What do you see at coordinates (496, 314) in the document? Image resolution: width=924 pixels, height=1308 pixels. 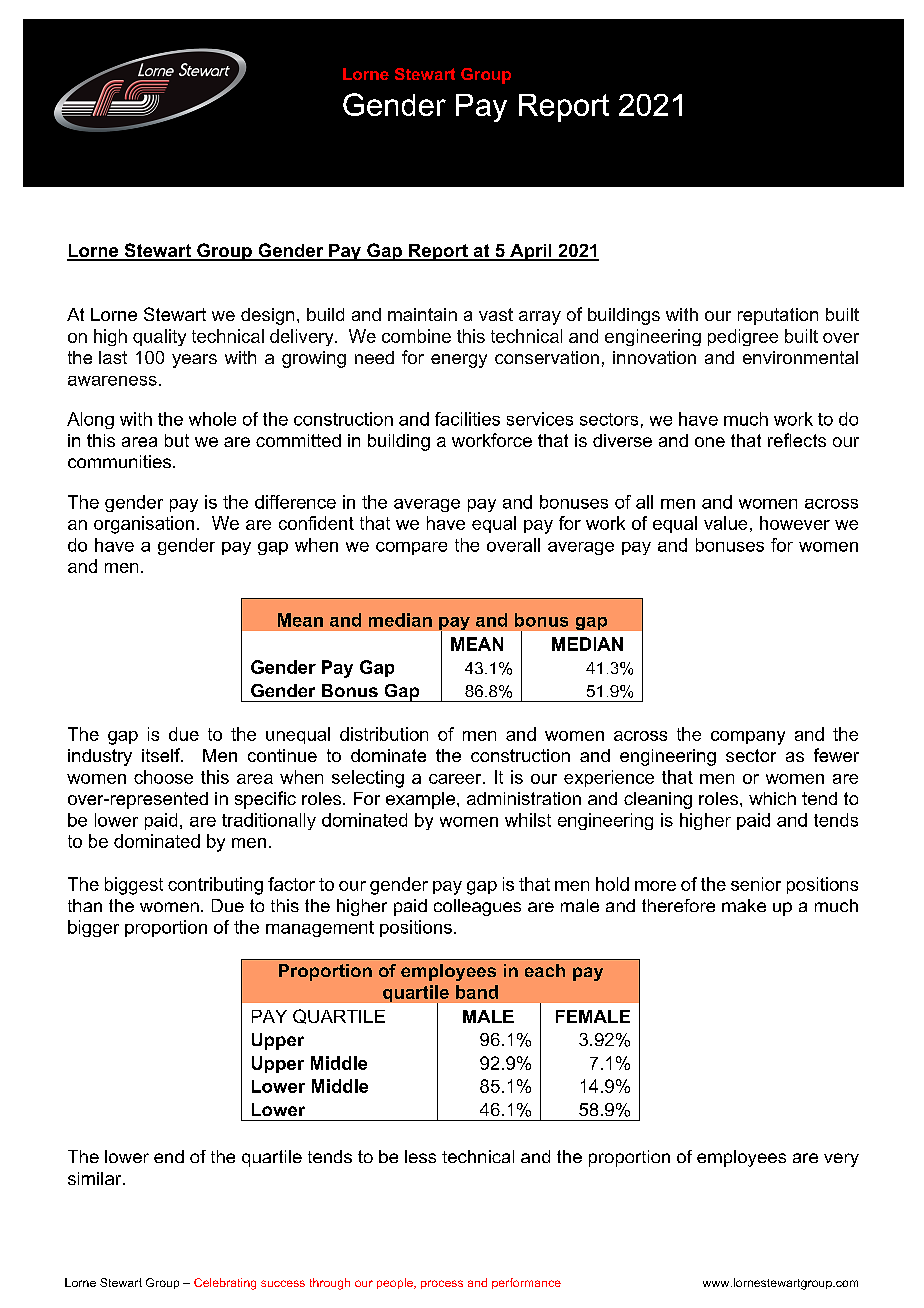 I see `vast` at bounding box center [496, 314].
